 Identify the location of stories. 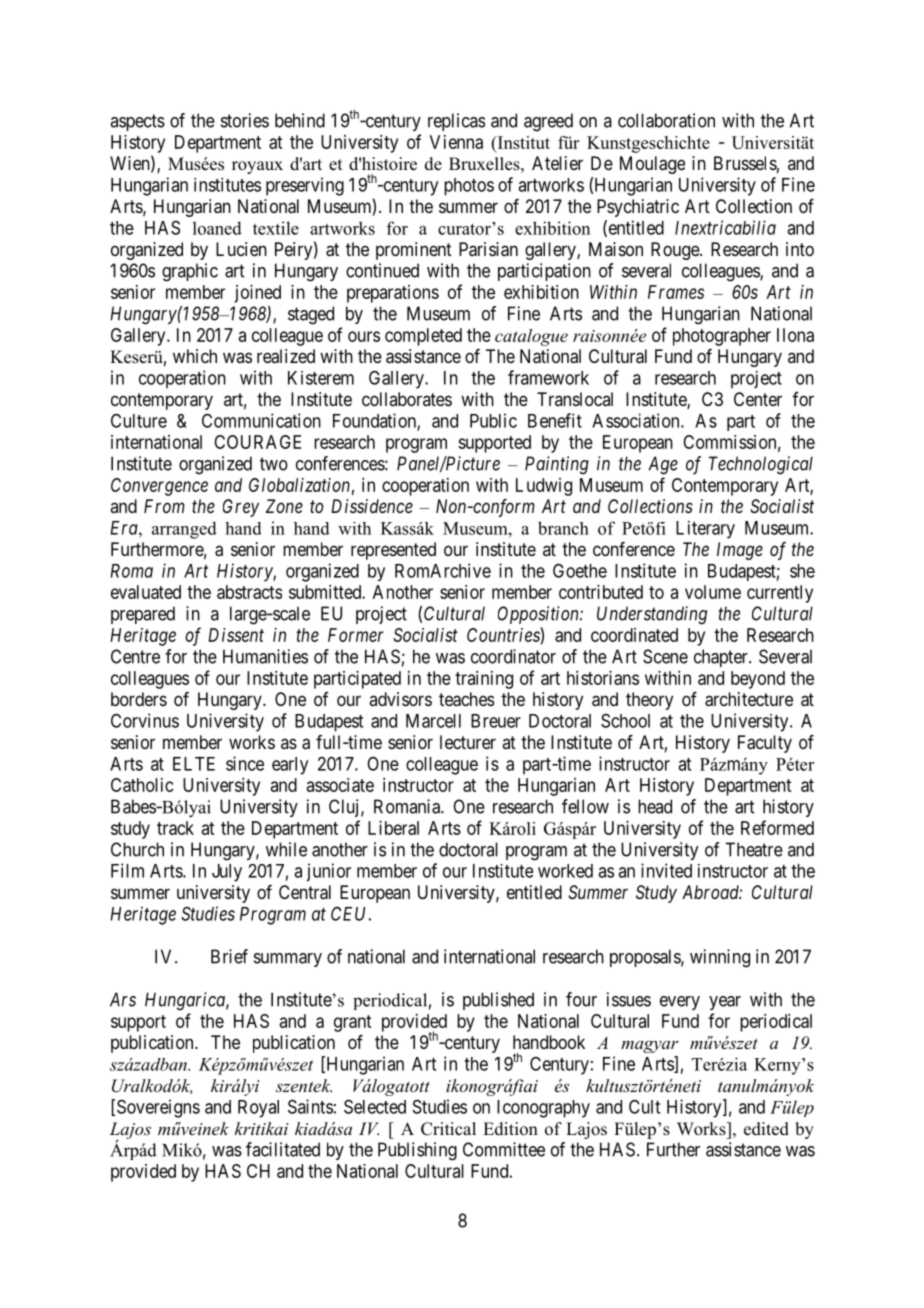
(245, 120).
